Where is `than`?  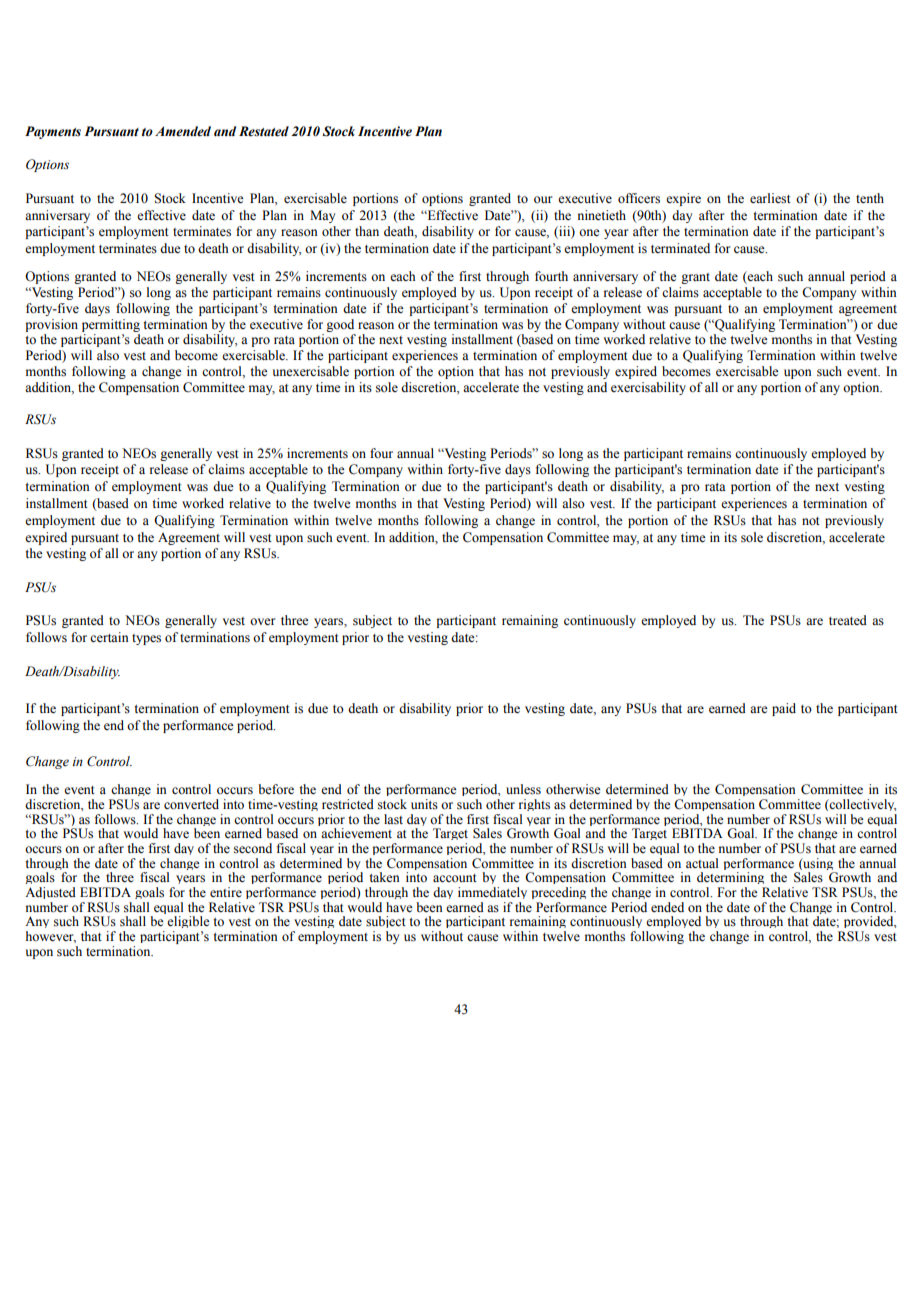
than is located at coordinates (367, 231).
